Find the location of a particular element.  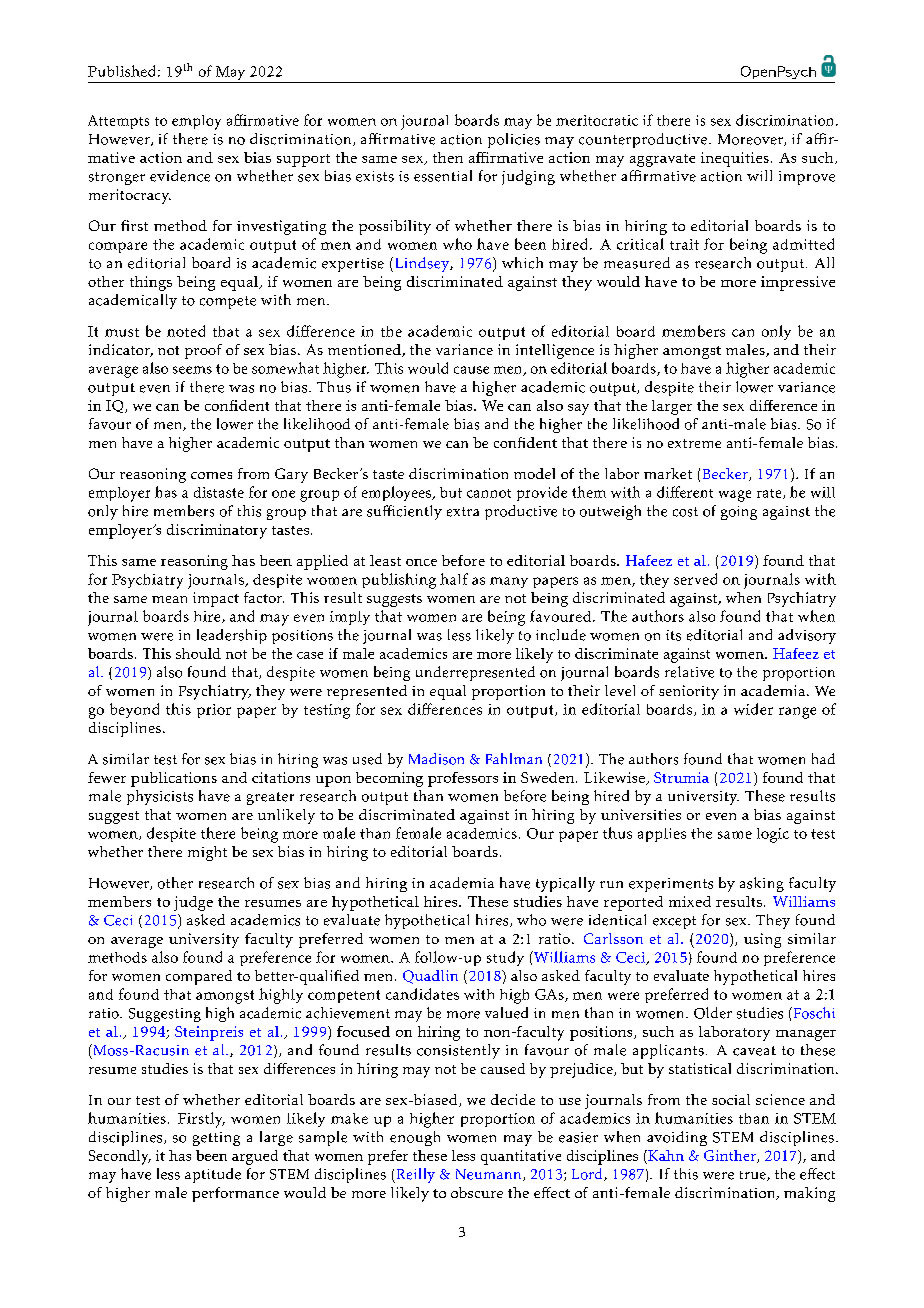

policies is located at coordinates (514, 140).
